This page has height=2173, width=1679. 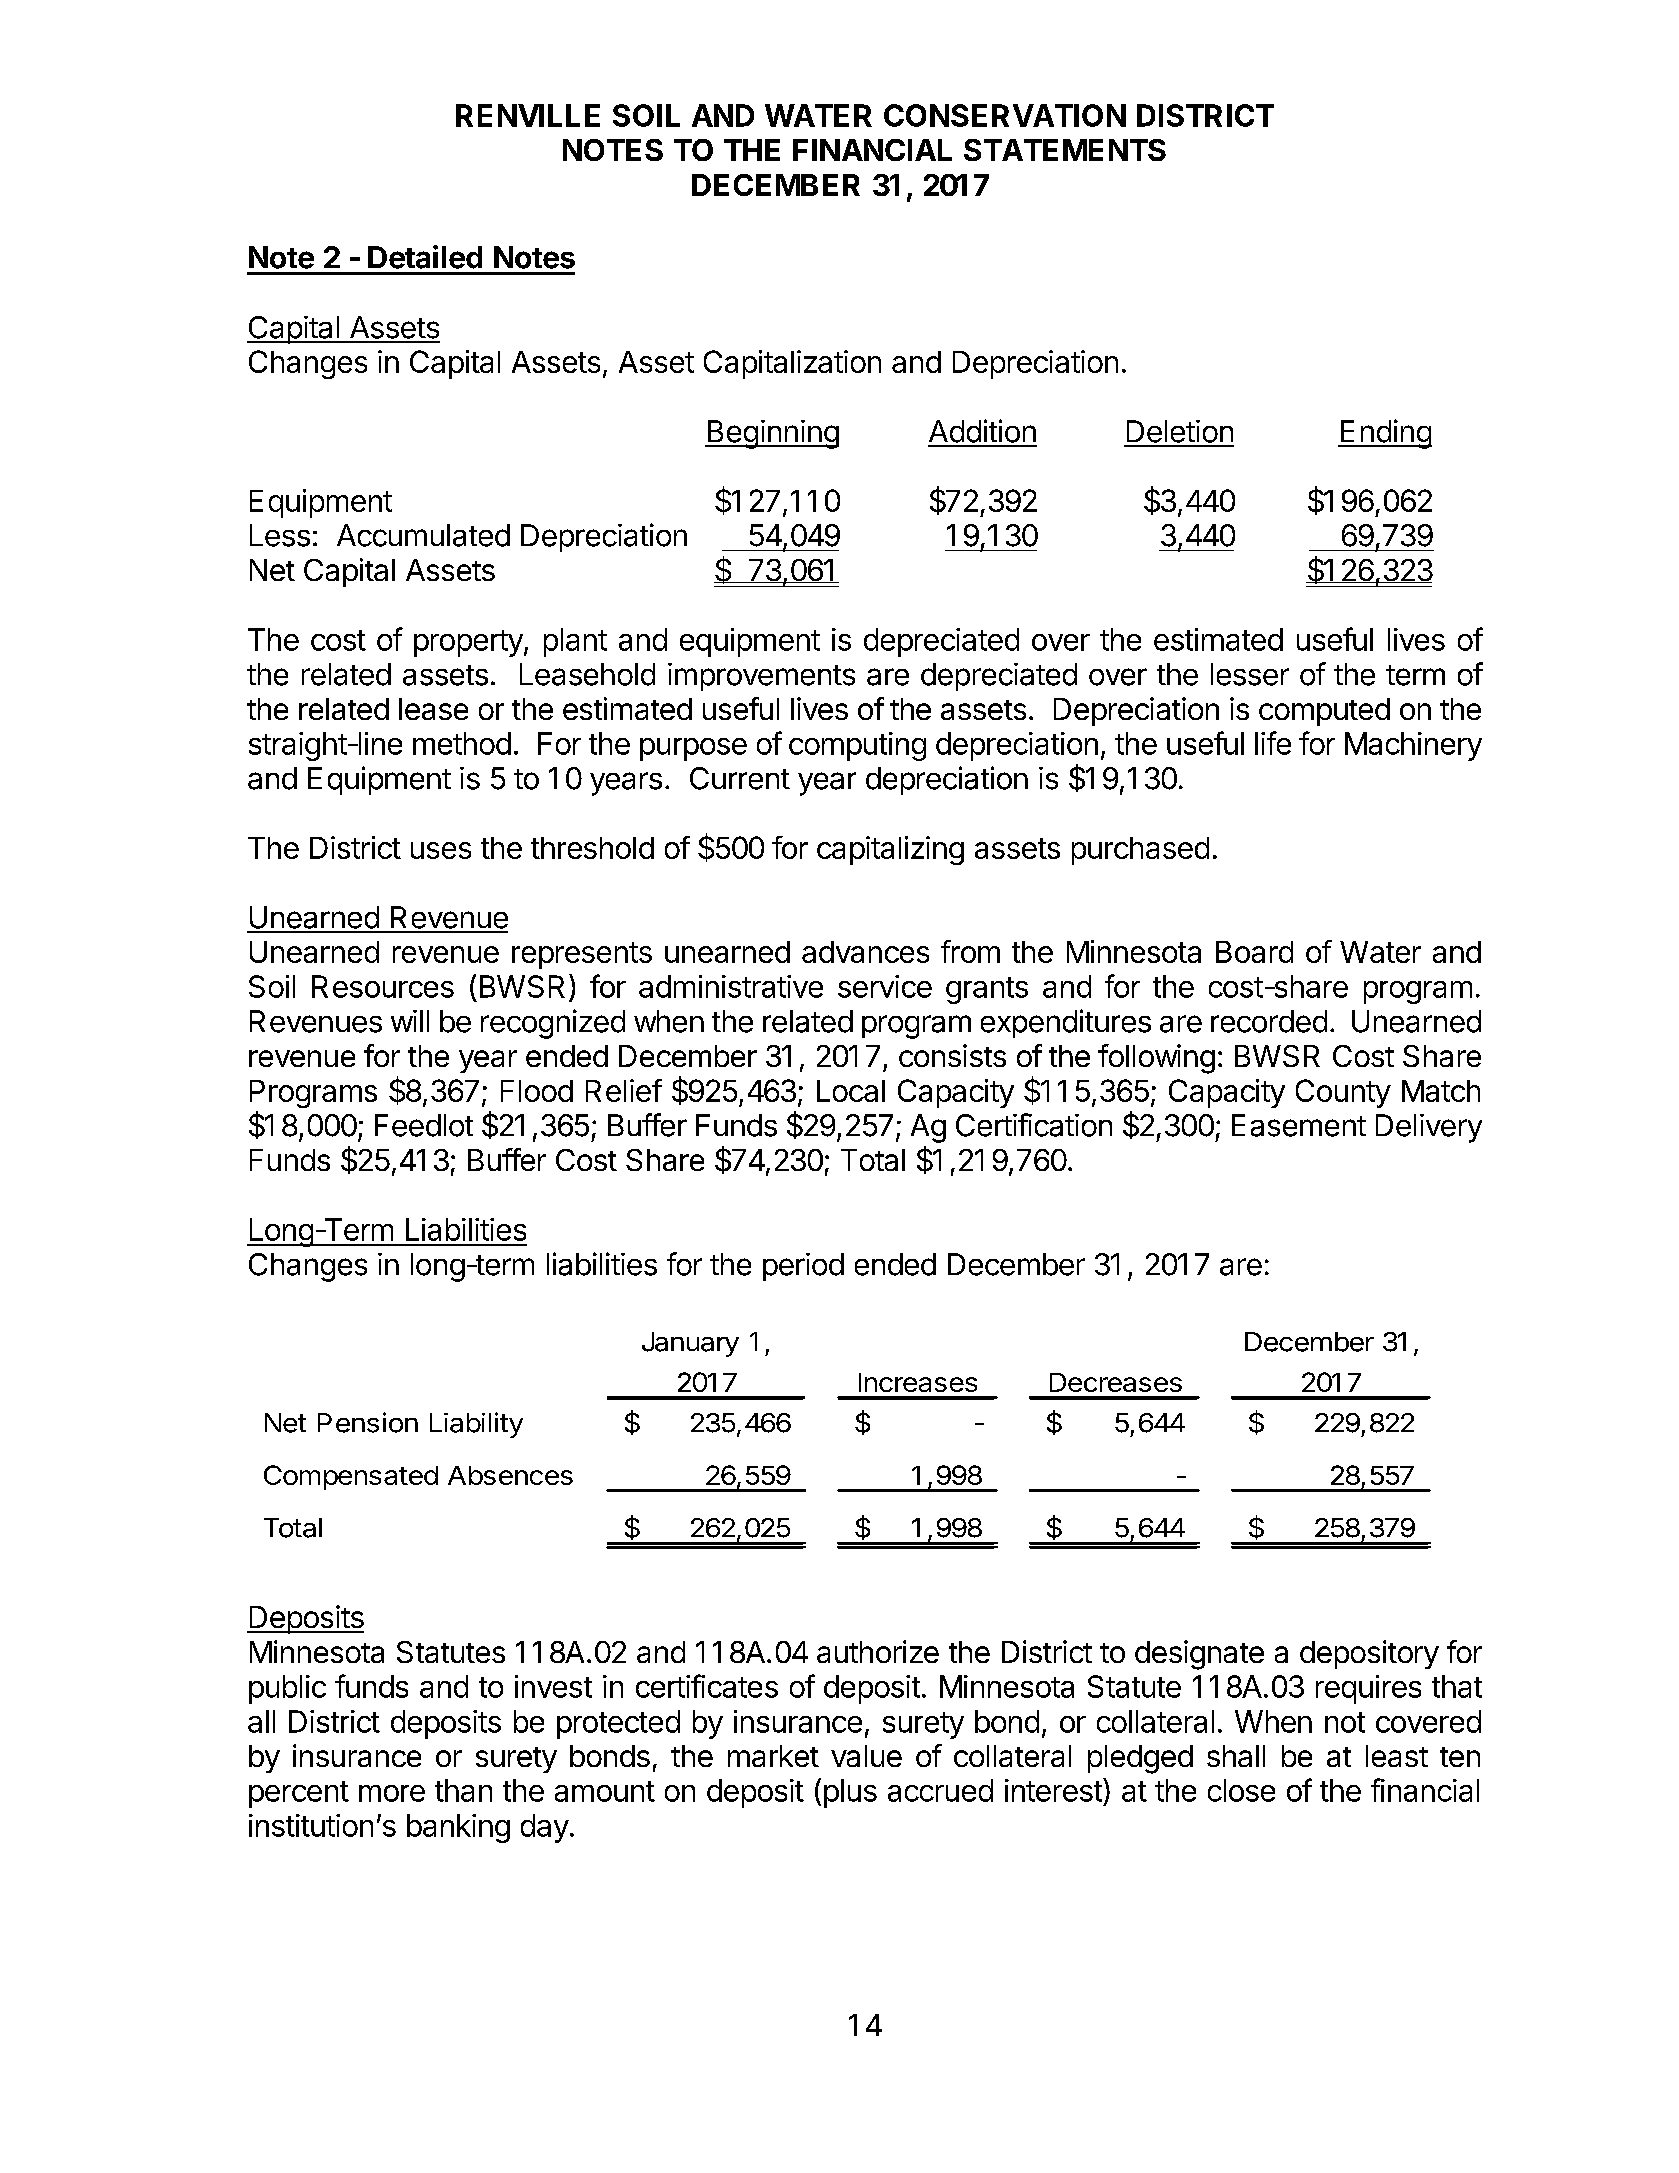 What do you see at coordinates (476, 1425) in the page?
I see `Liability` at bounding box center [476, 1425].
